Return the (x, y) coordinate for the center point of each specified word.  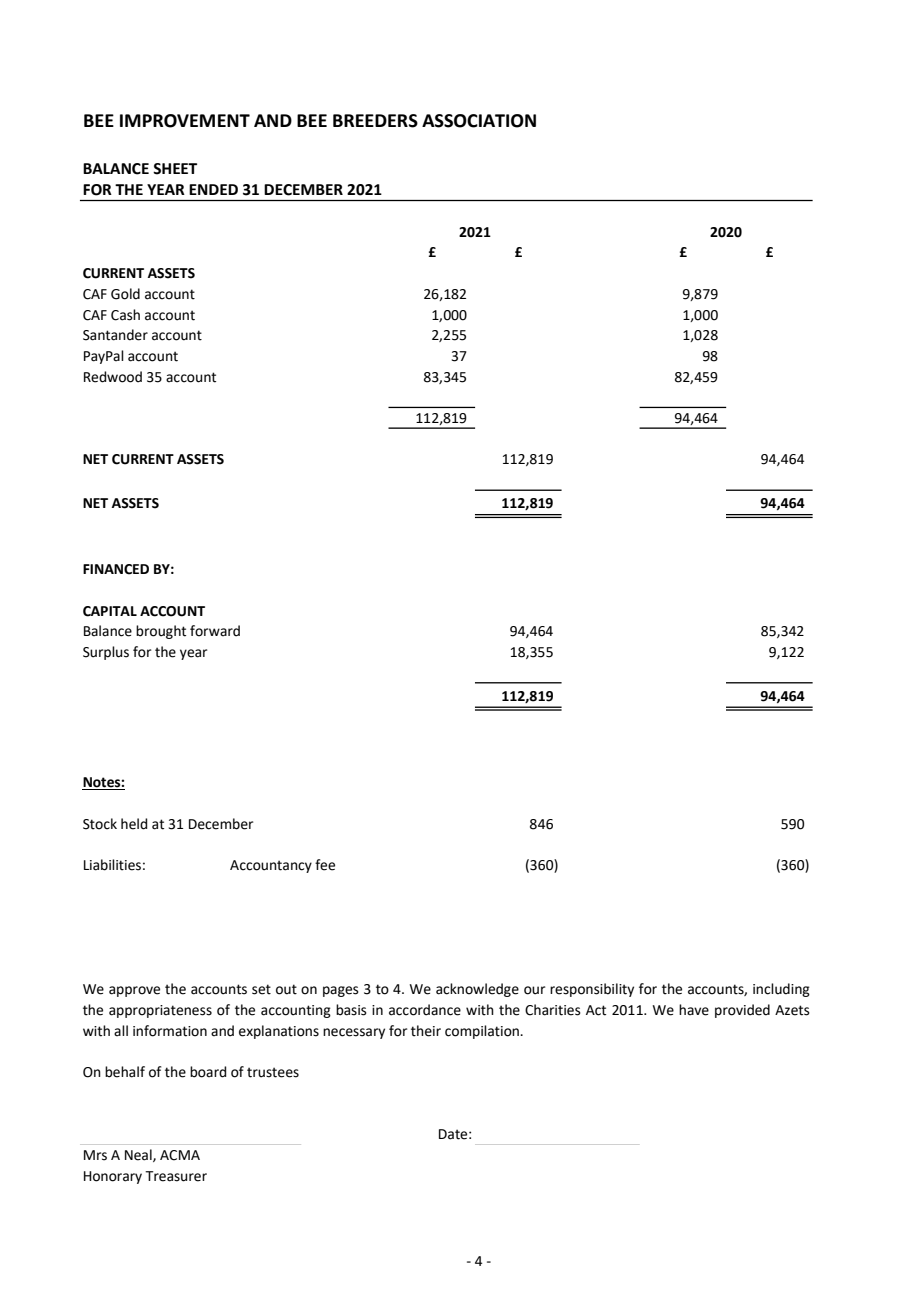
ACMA (180, 1155)
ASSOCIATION (479, 121)
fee (325, 865)
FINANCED (116, 569)
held (134, 824)
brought (161, 632)
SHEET (175, 169)
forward (215, 631)
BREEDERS (375, 121)
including (781, 990)
